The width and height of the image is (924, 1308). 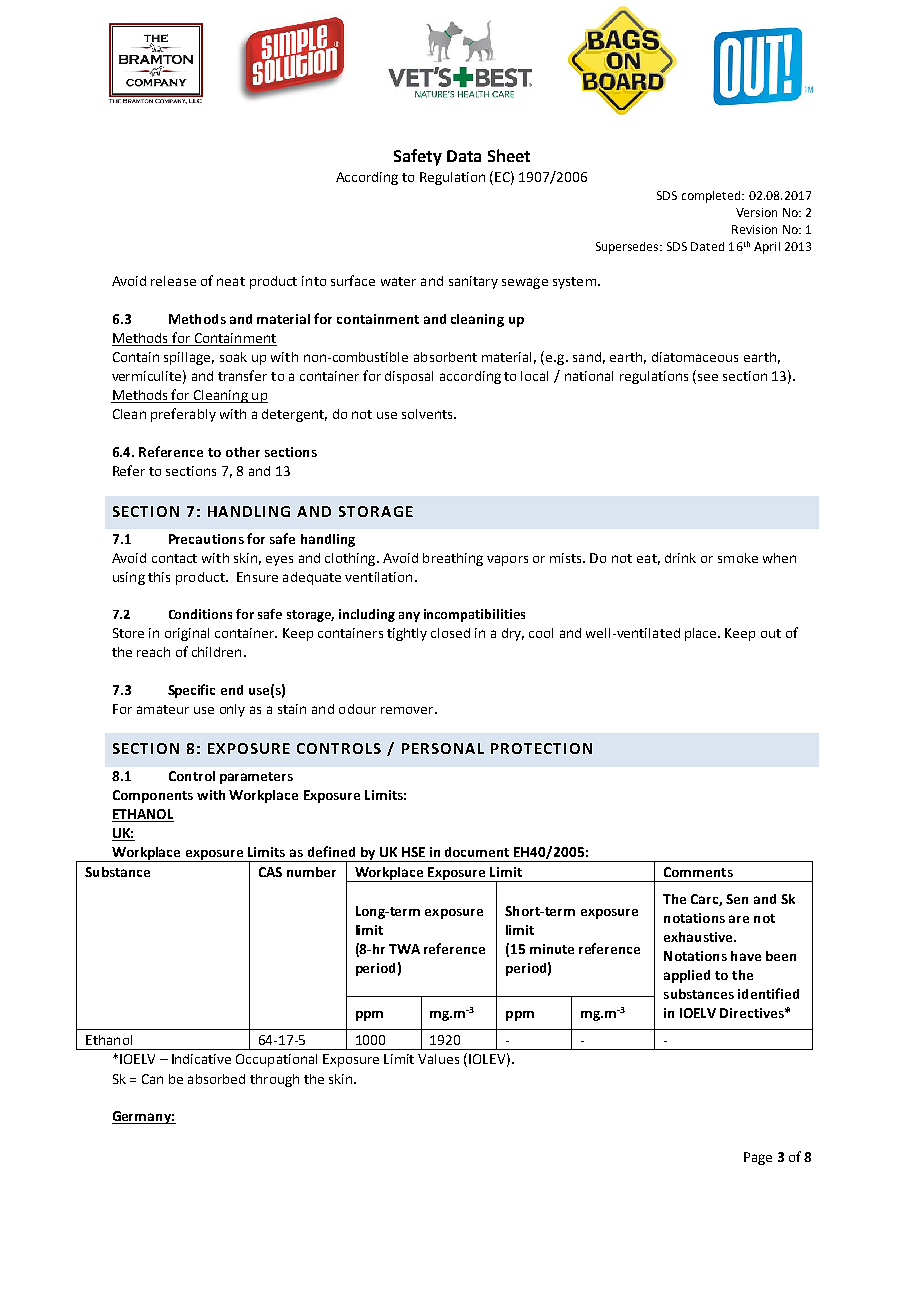 I want to click on other, so click(x=243, y=452).
